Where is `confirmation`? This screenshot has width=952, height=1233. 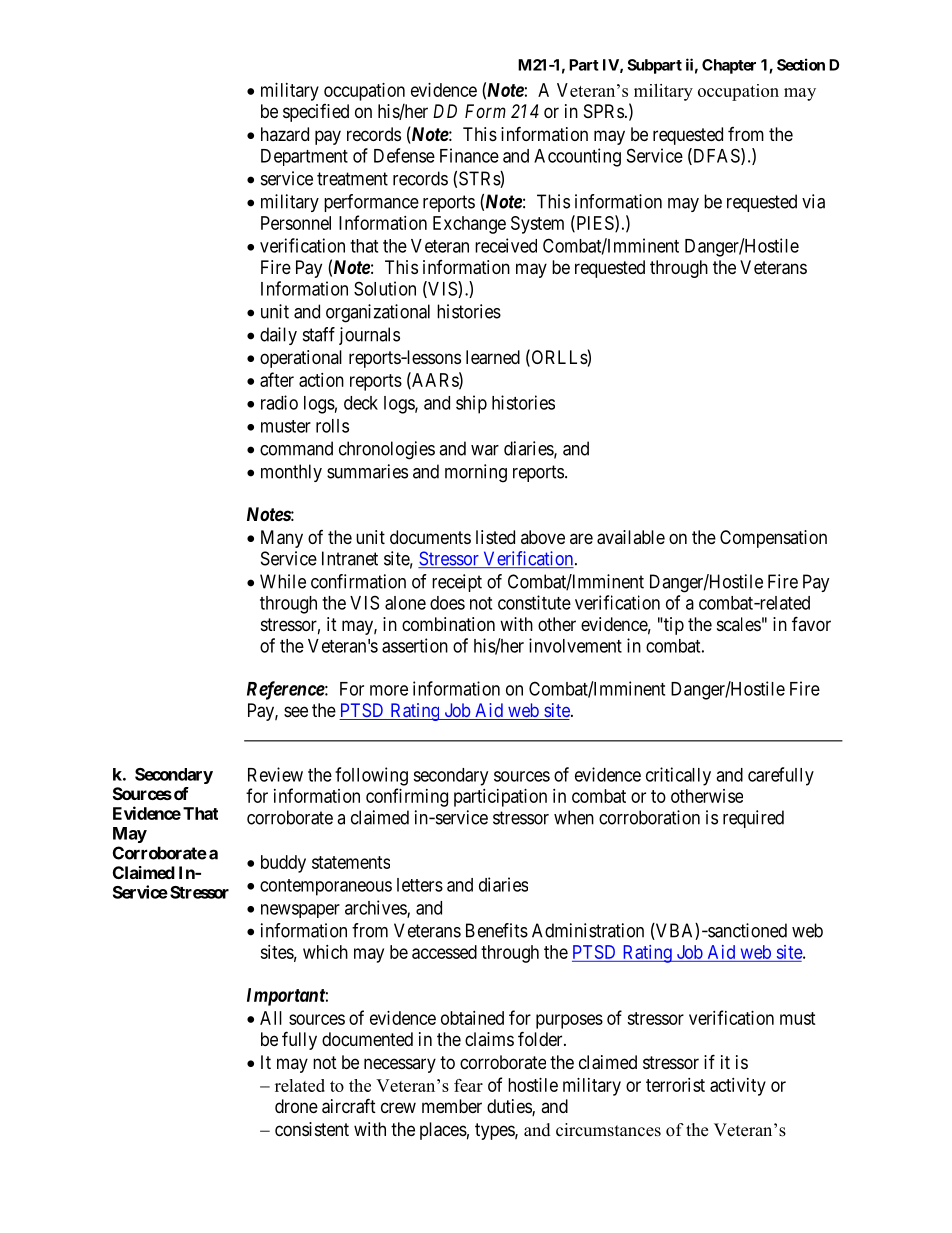
confirmation is located at coordinates (358, 581).
